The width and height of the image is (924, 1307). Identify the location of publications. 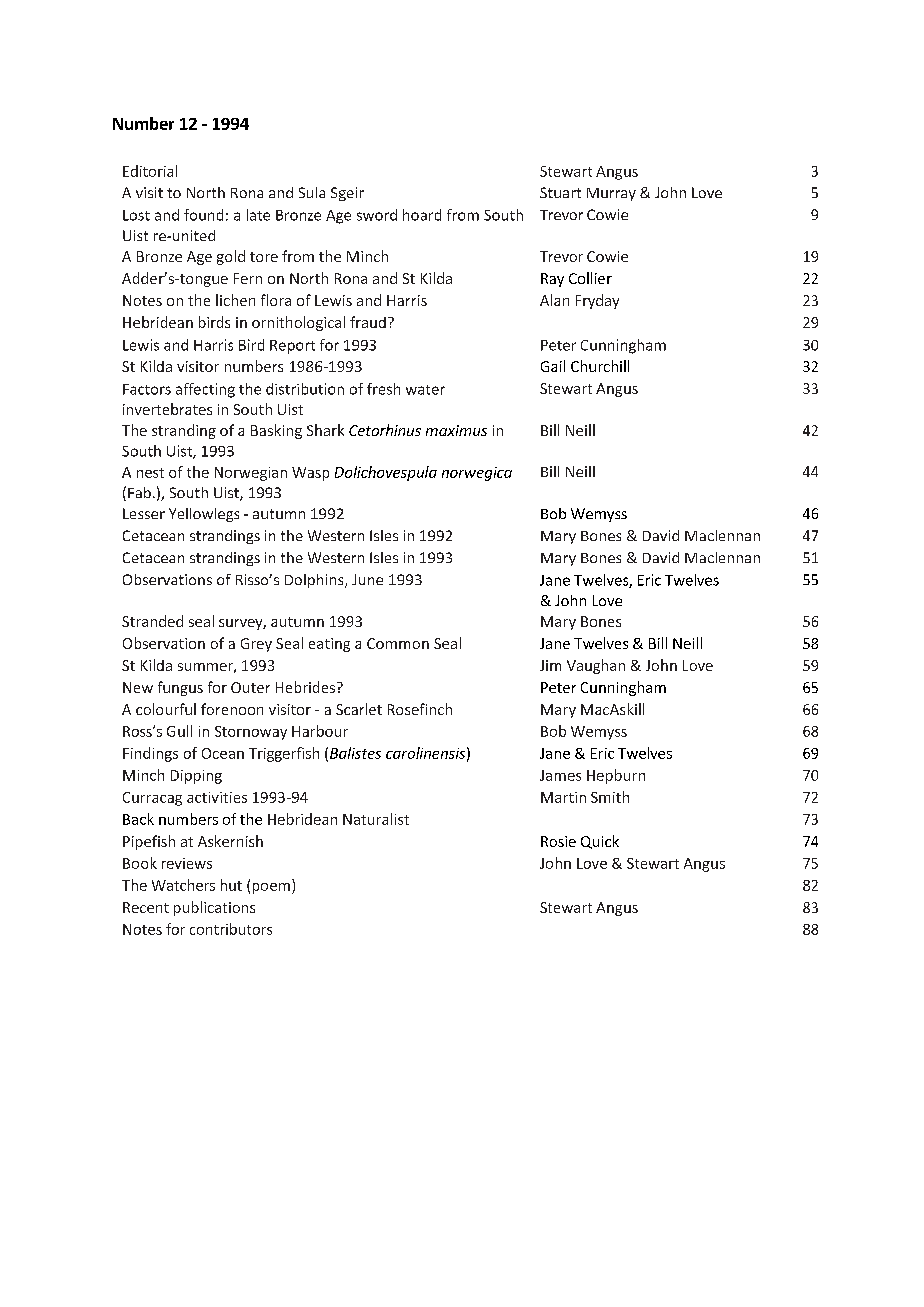
(214, 908).
